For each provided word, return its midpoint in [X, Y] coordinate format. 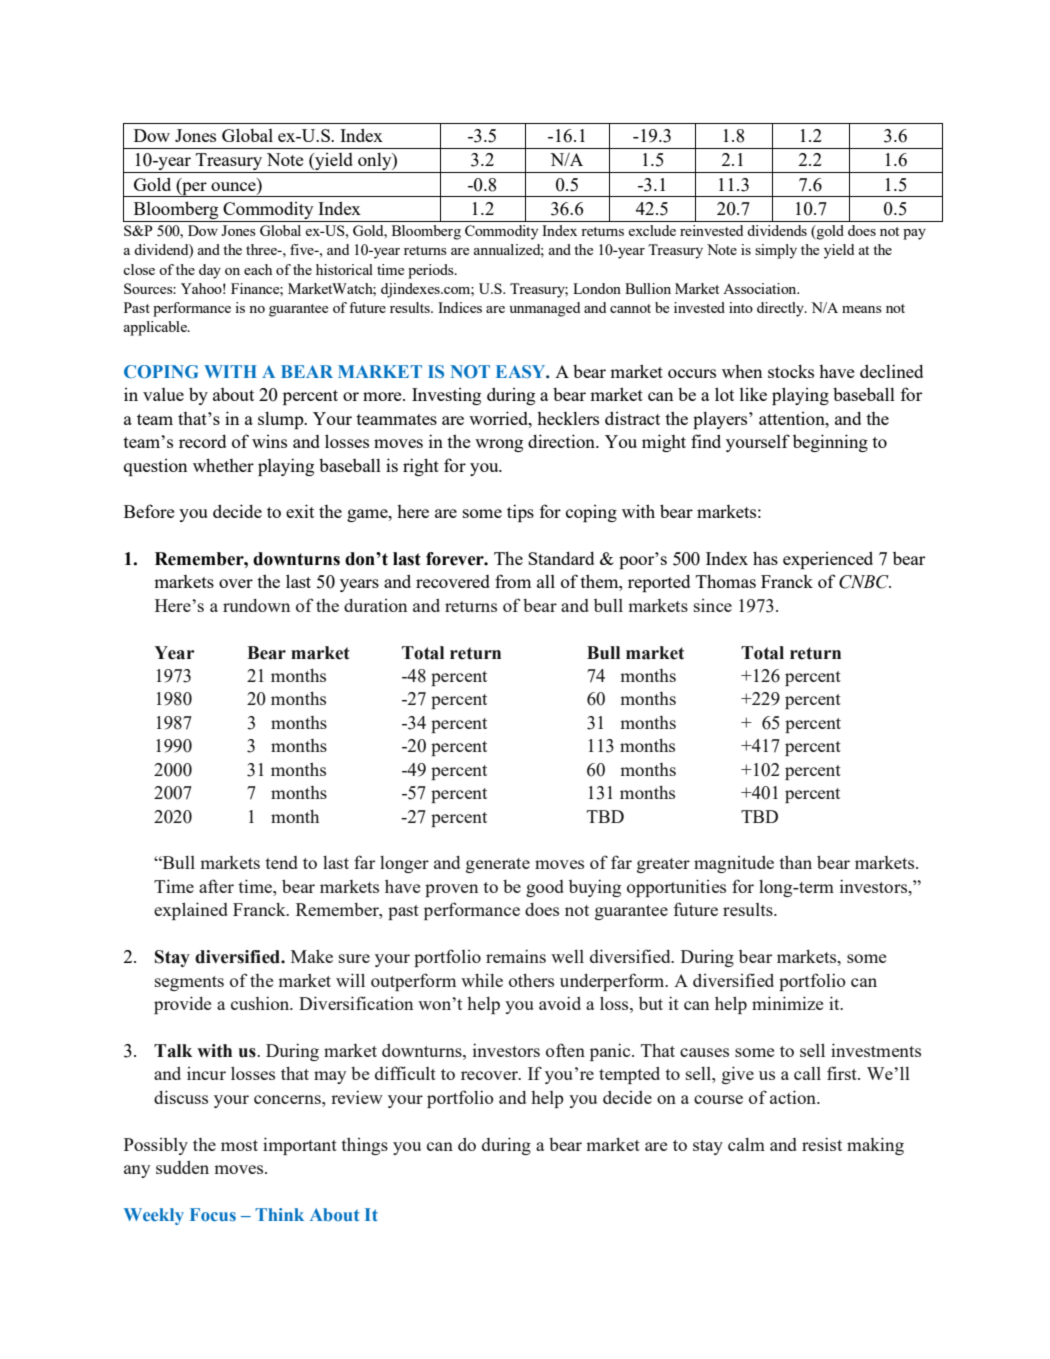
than [795, 862]
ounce [234, 185]
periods [432, 271]
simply [776, 251]
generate [498, 865]
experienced [828, 560]
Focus [213, 1214]
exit [300, 511]
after [216, 886]
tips [520, 513]
